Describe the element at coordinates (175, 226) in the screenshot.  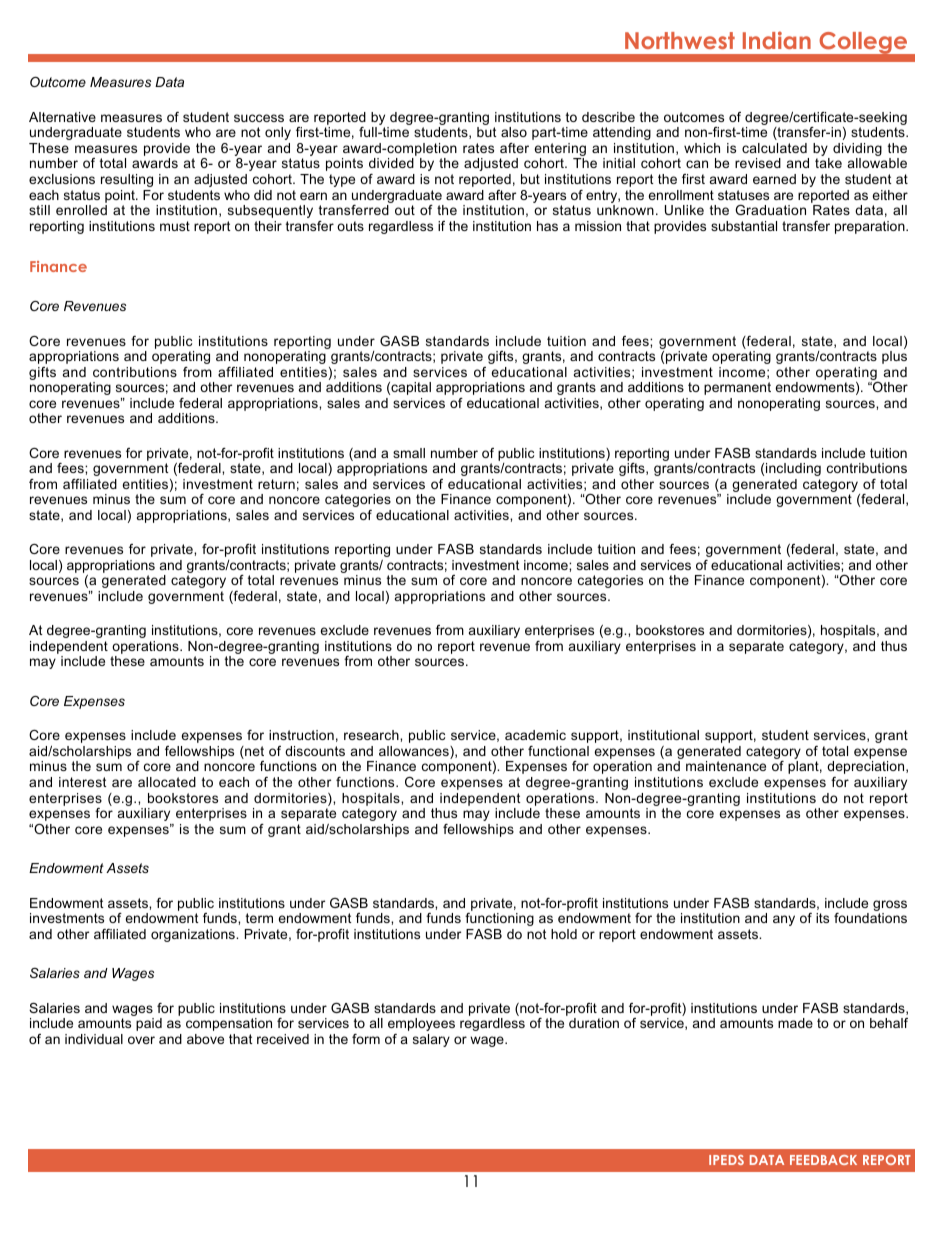
I see `must` at that location.
